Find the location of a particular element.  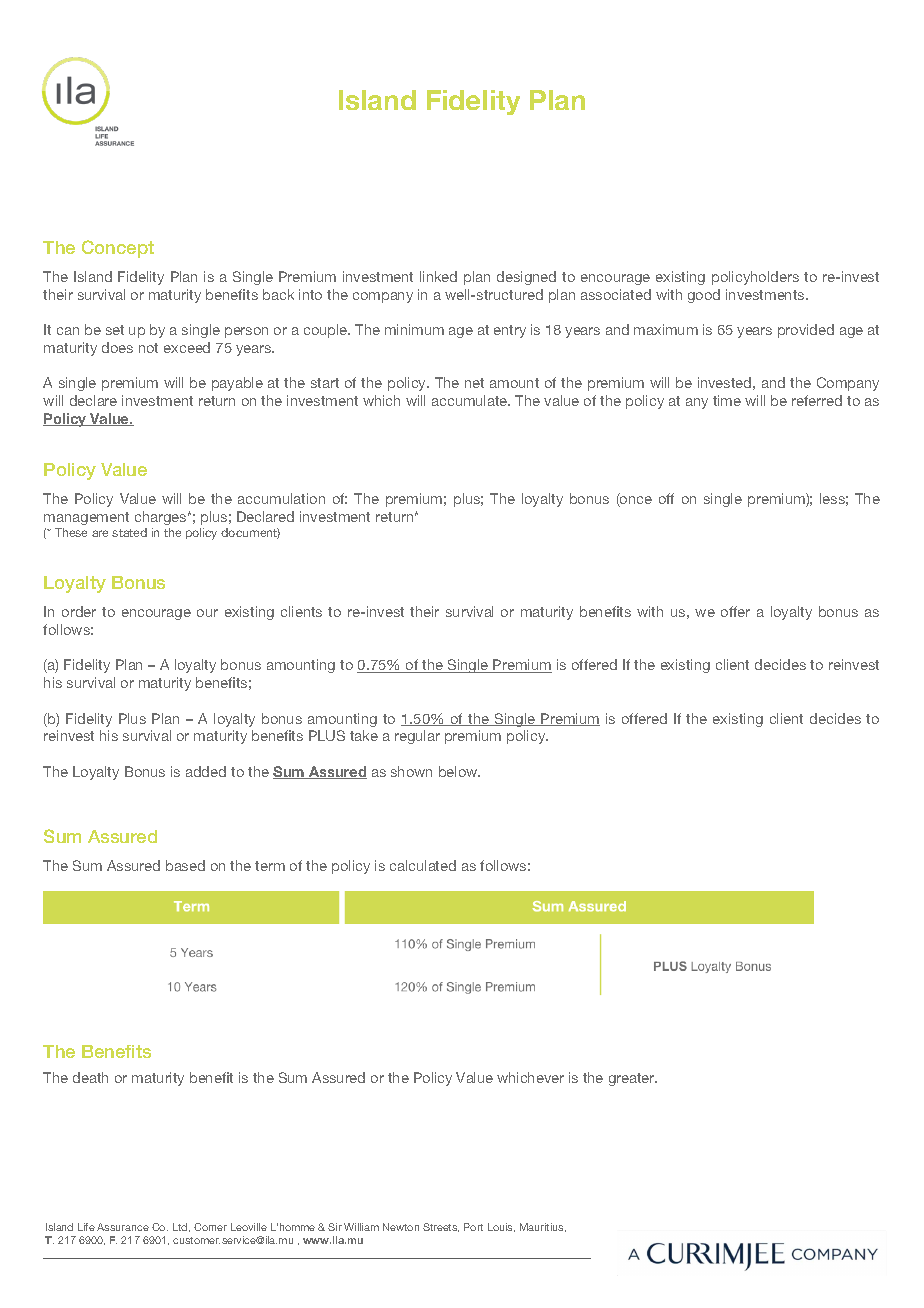

order is located at coordinates (79, 611).
